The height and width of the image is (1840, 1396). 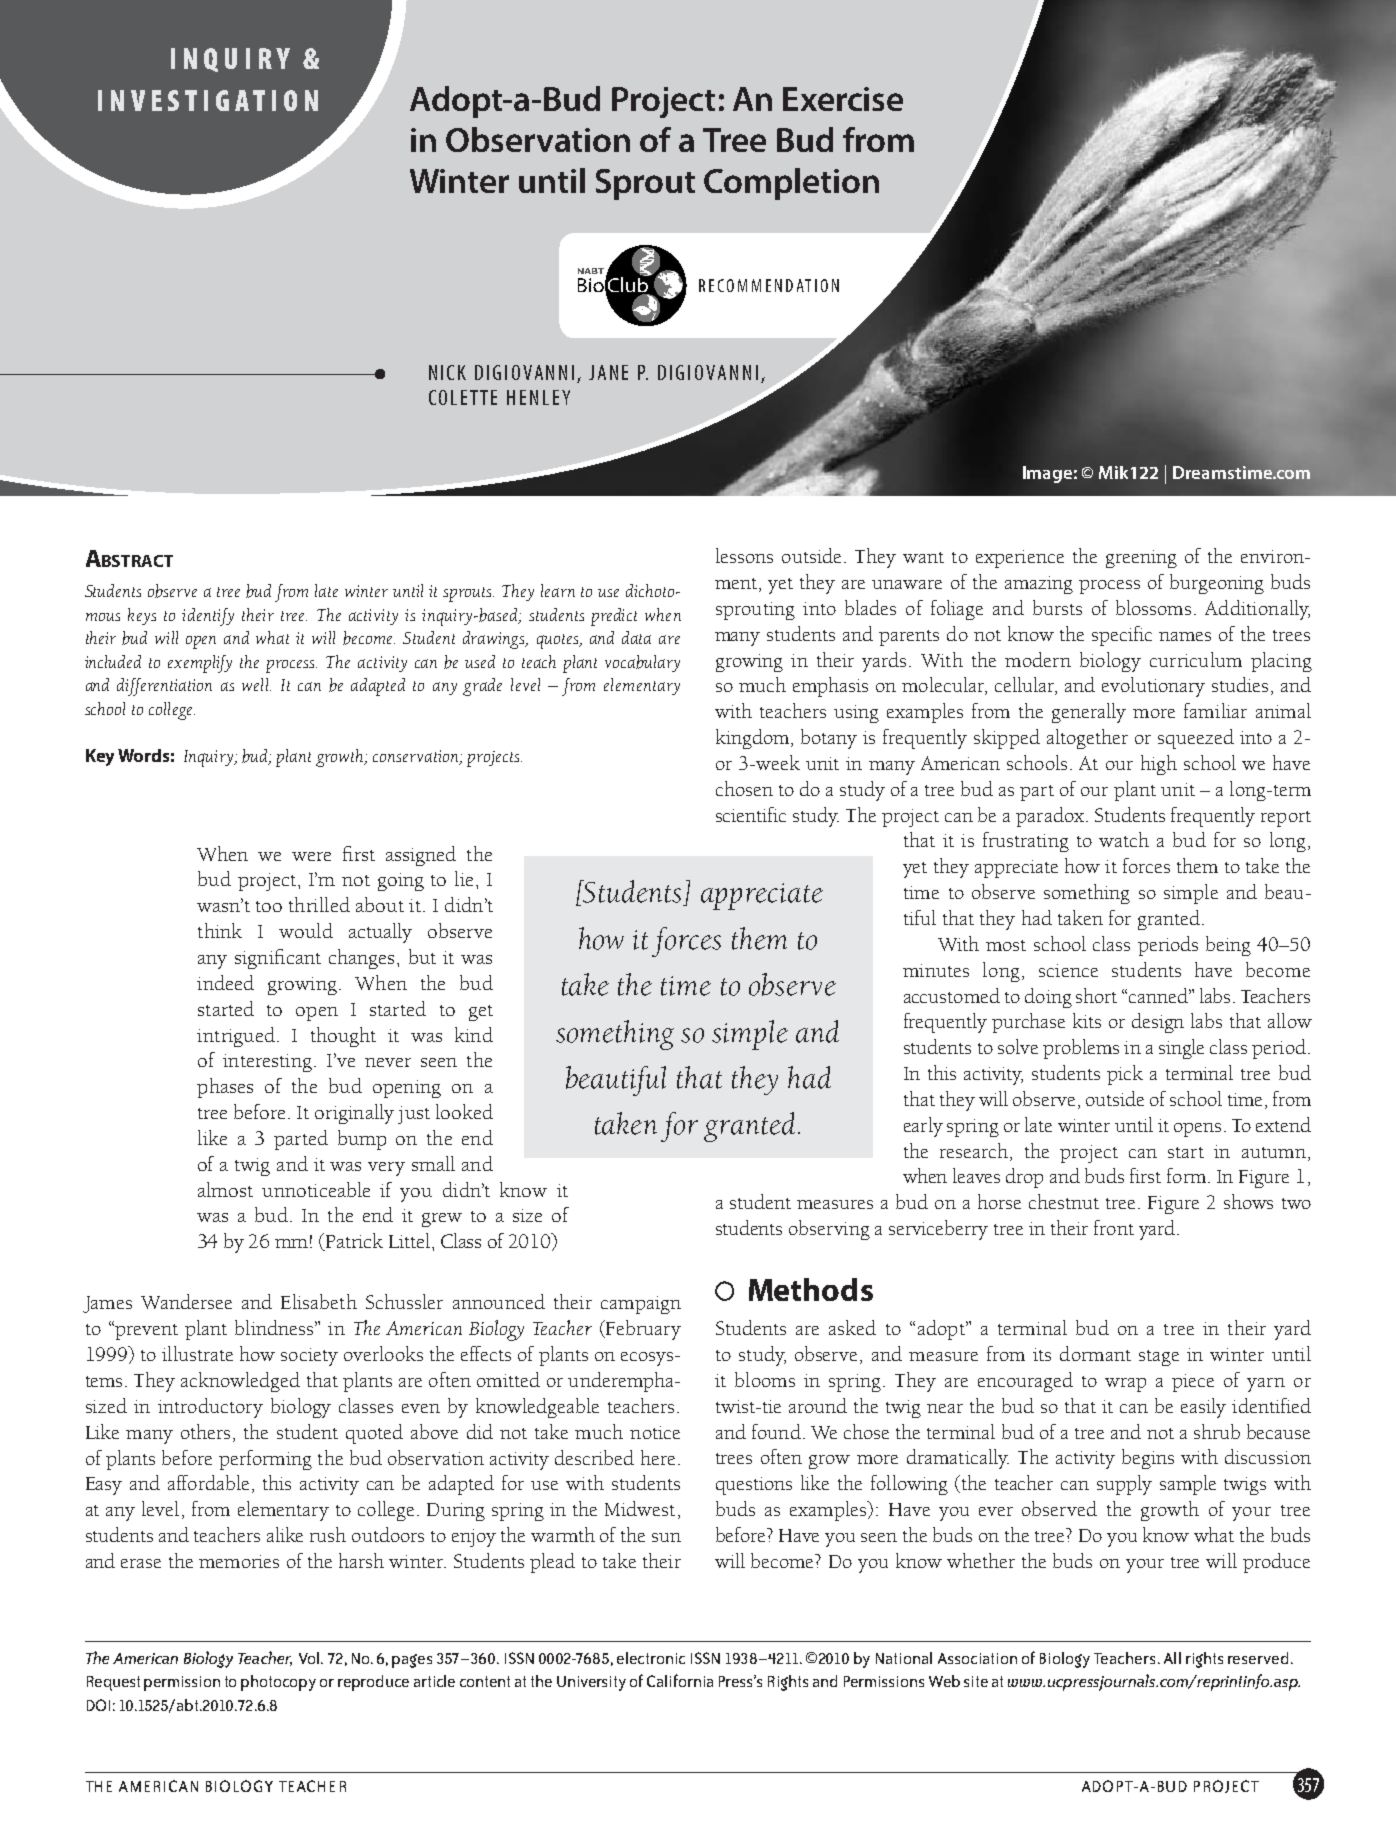 I want to click on campaign, so click(x=641, y=1305).
